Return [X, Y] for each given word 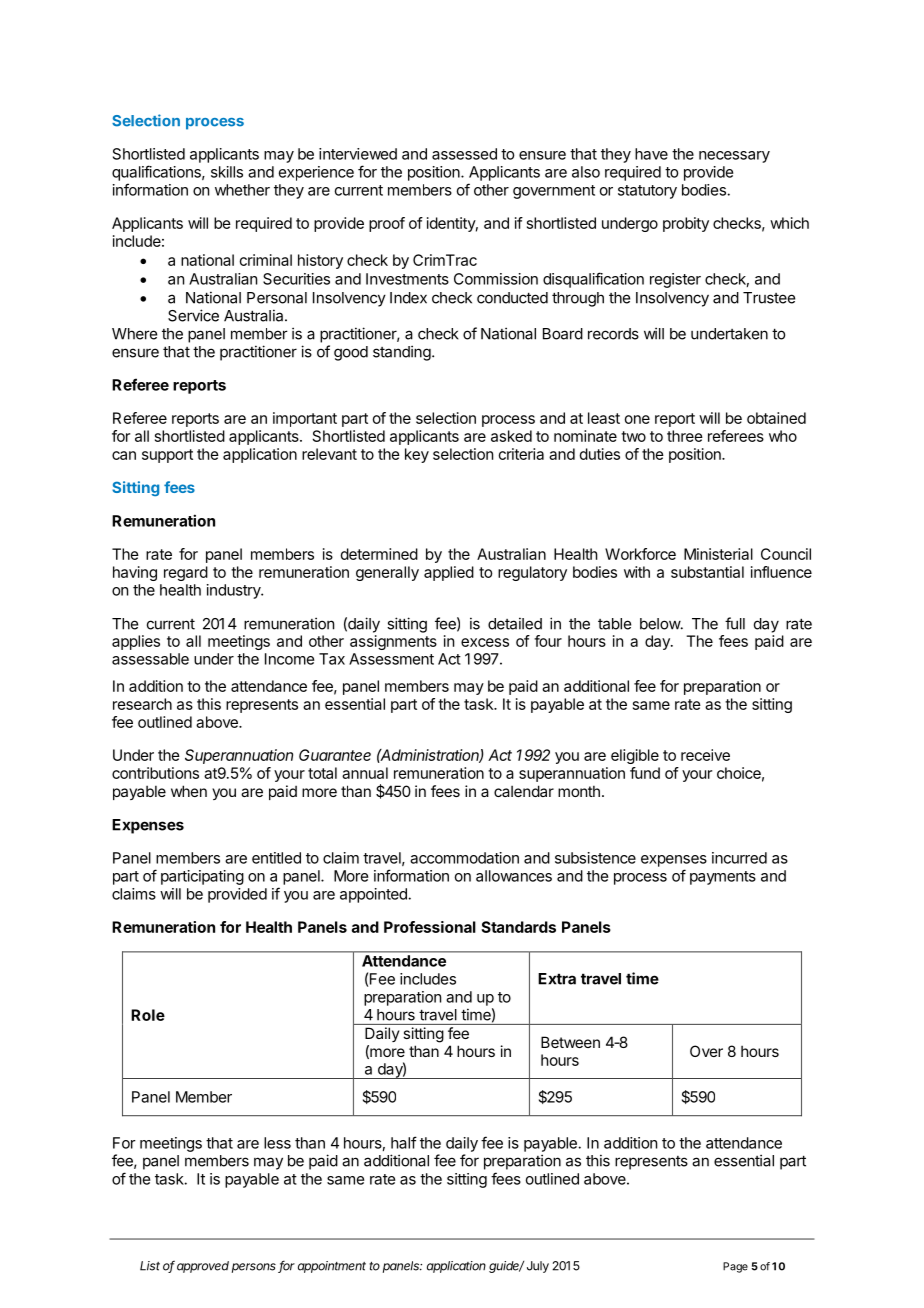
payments [723, 878]
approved [203, 1267]
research [142, 704]
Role [148, 1015]
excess [485, 642]
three [685, 436]
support [167, 456]
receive [705, 755]
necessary [734, 157]
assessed [464, 154]
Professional [430, 927]
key [417, 455]
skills [227, 172]
